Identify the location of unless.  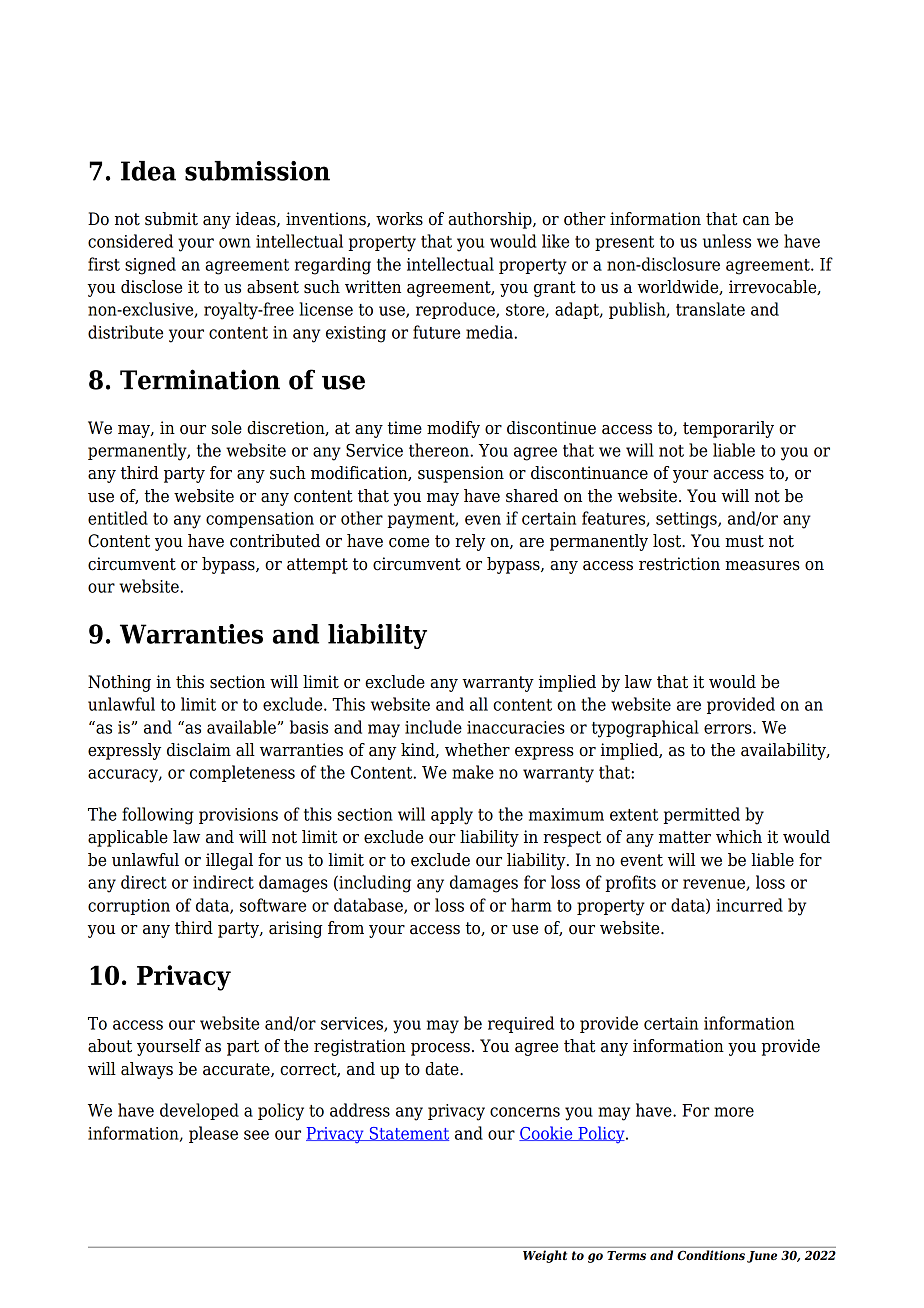
(727, 241).
